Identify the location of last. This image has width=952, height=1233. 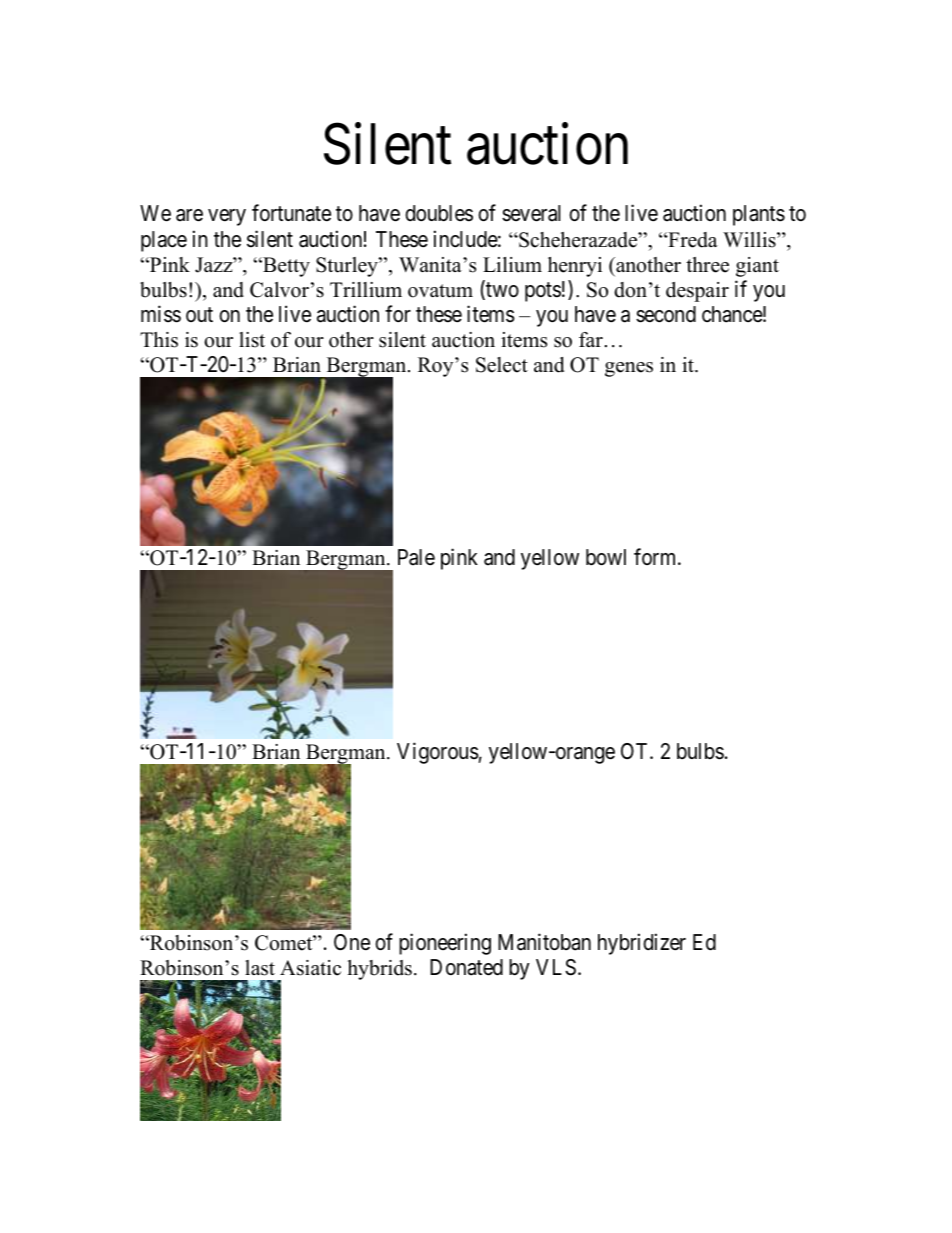
(260, 968).
